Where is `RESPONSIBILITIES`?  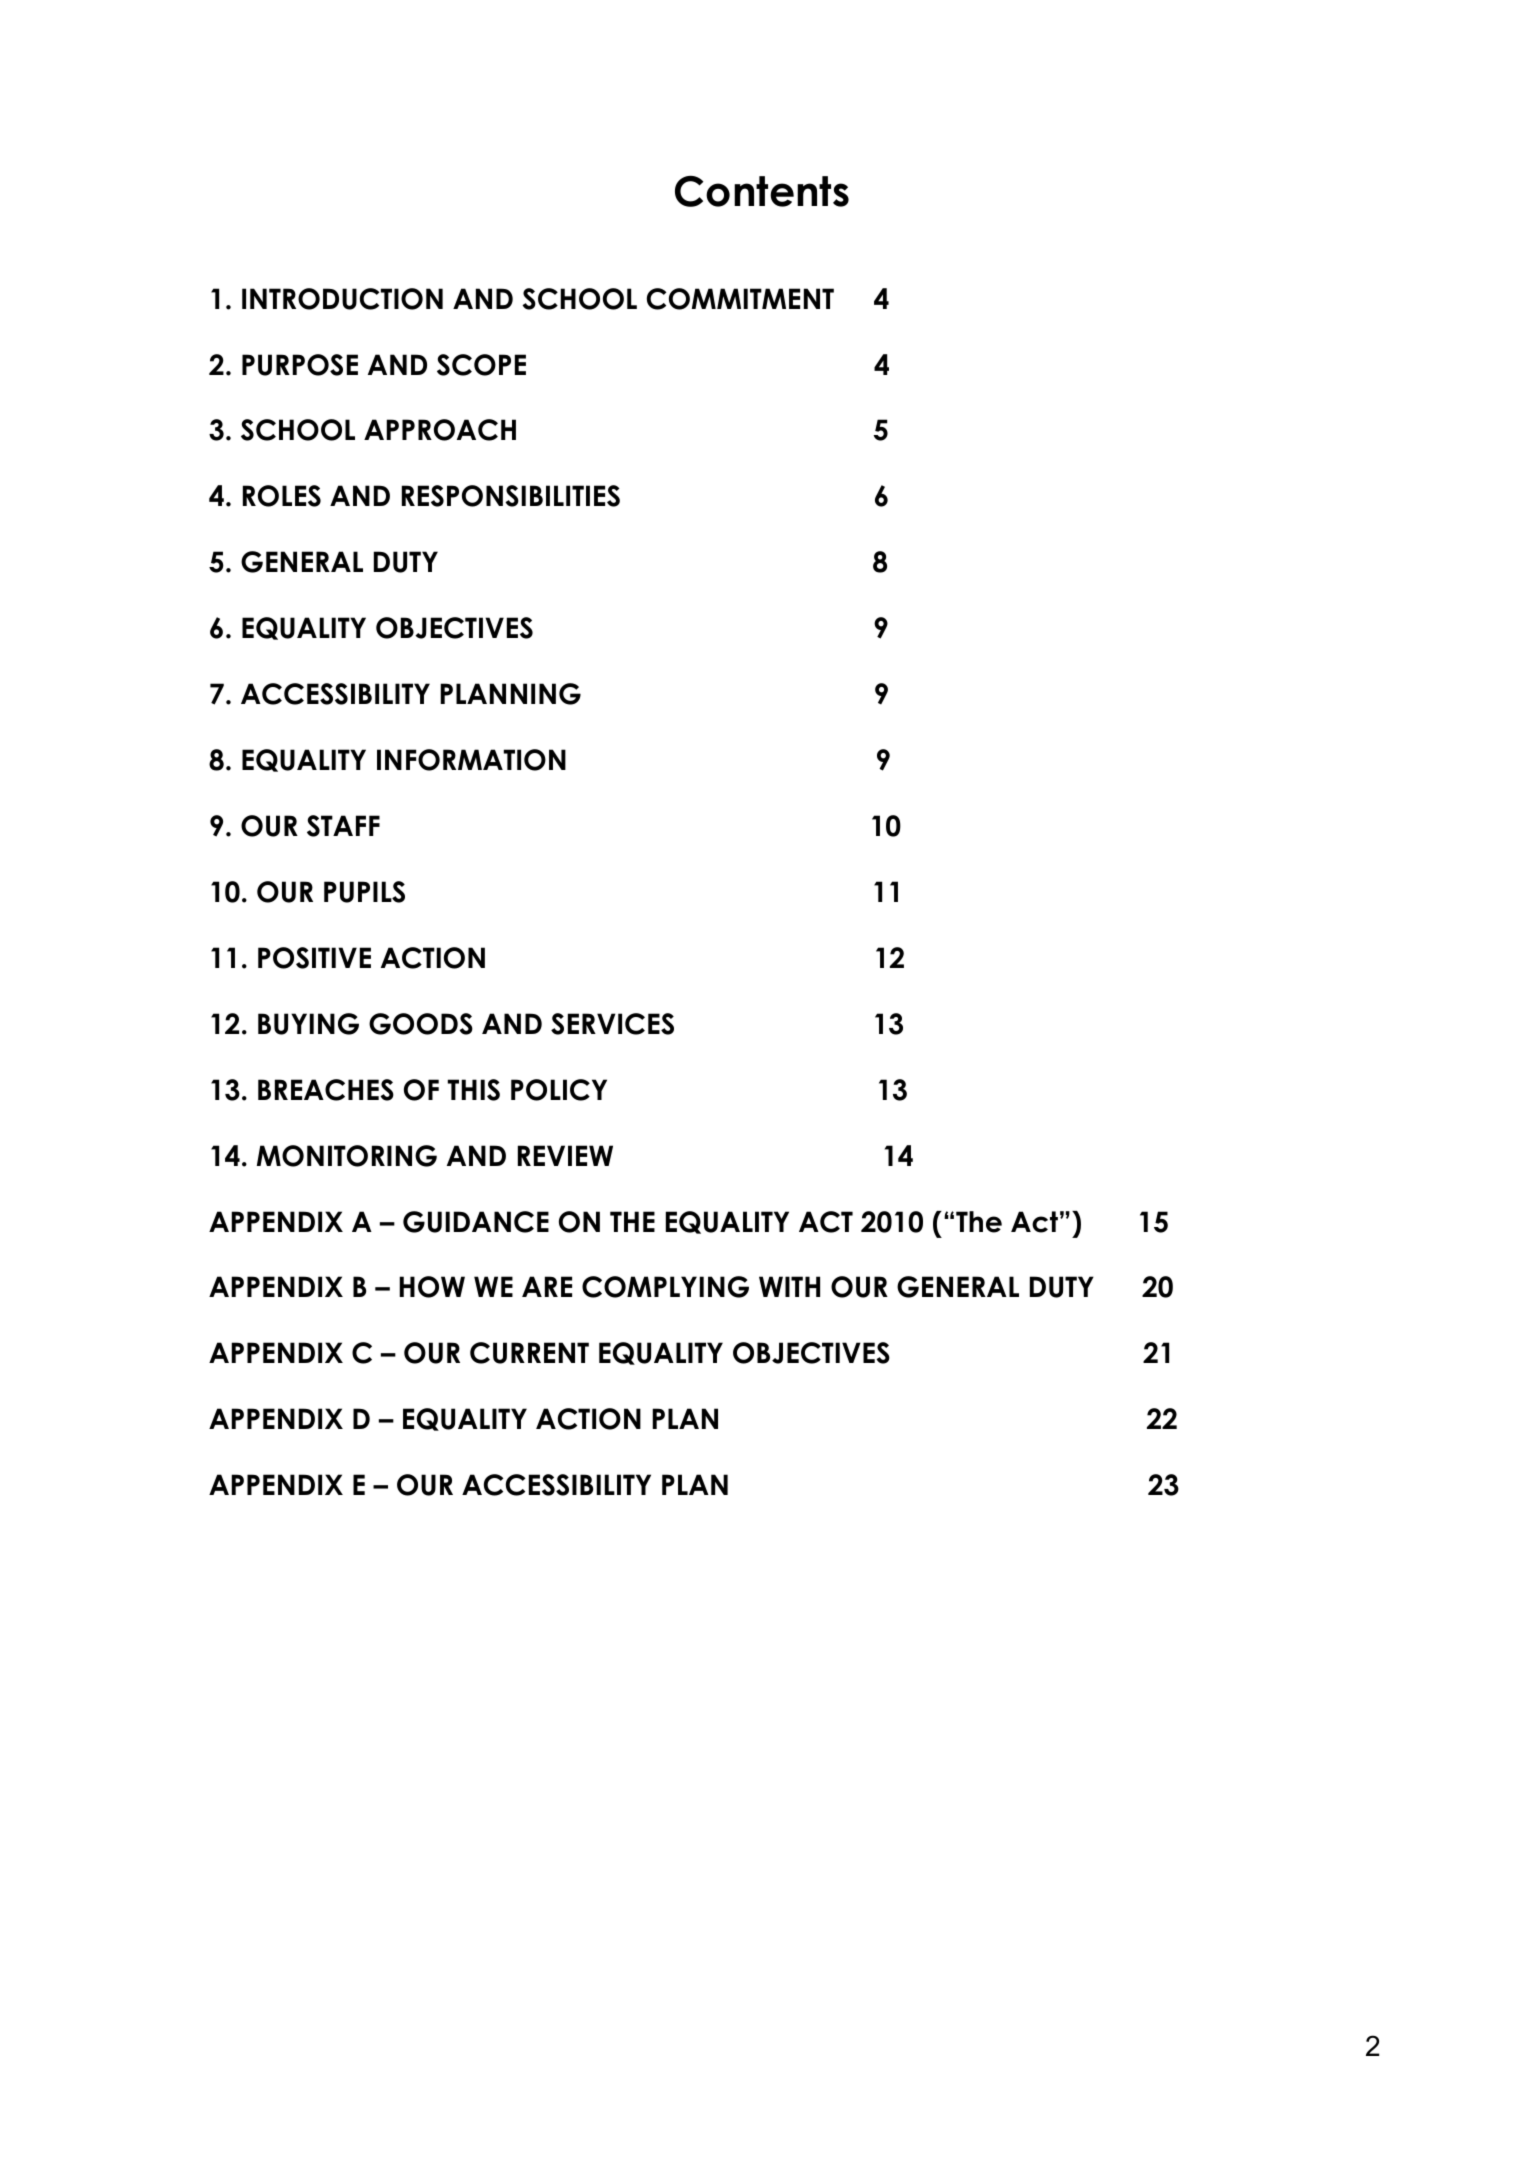
RESPONSIBILITIES is located at coordinates (511, 496).
